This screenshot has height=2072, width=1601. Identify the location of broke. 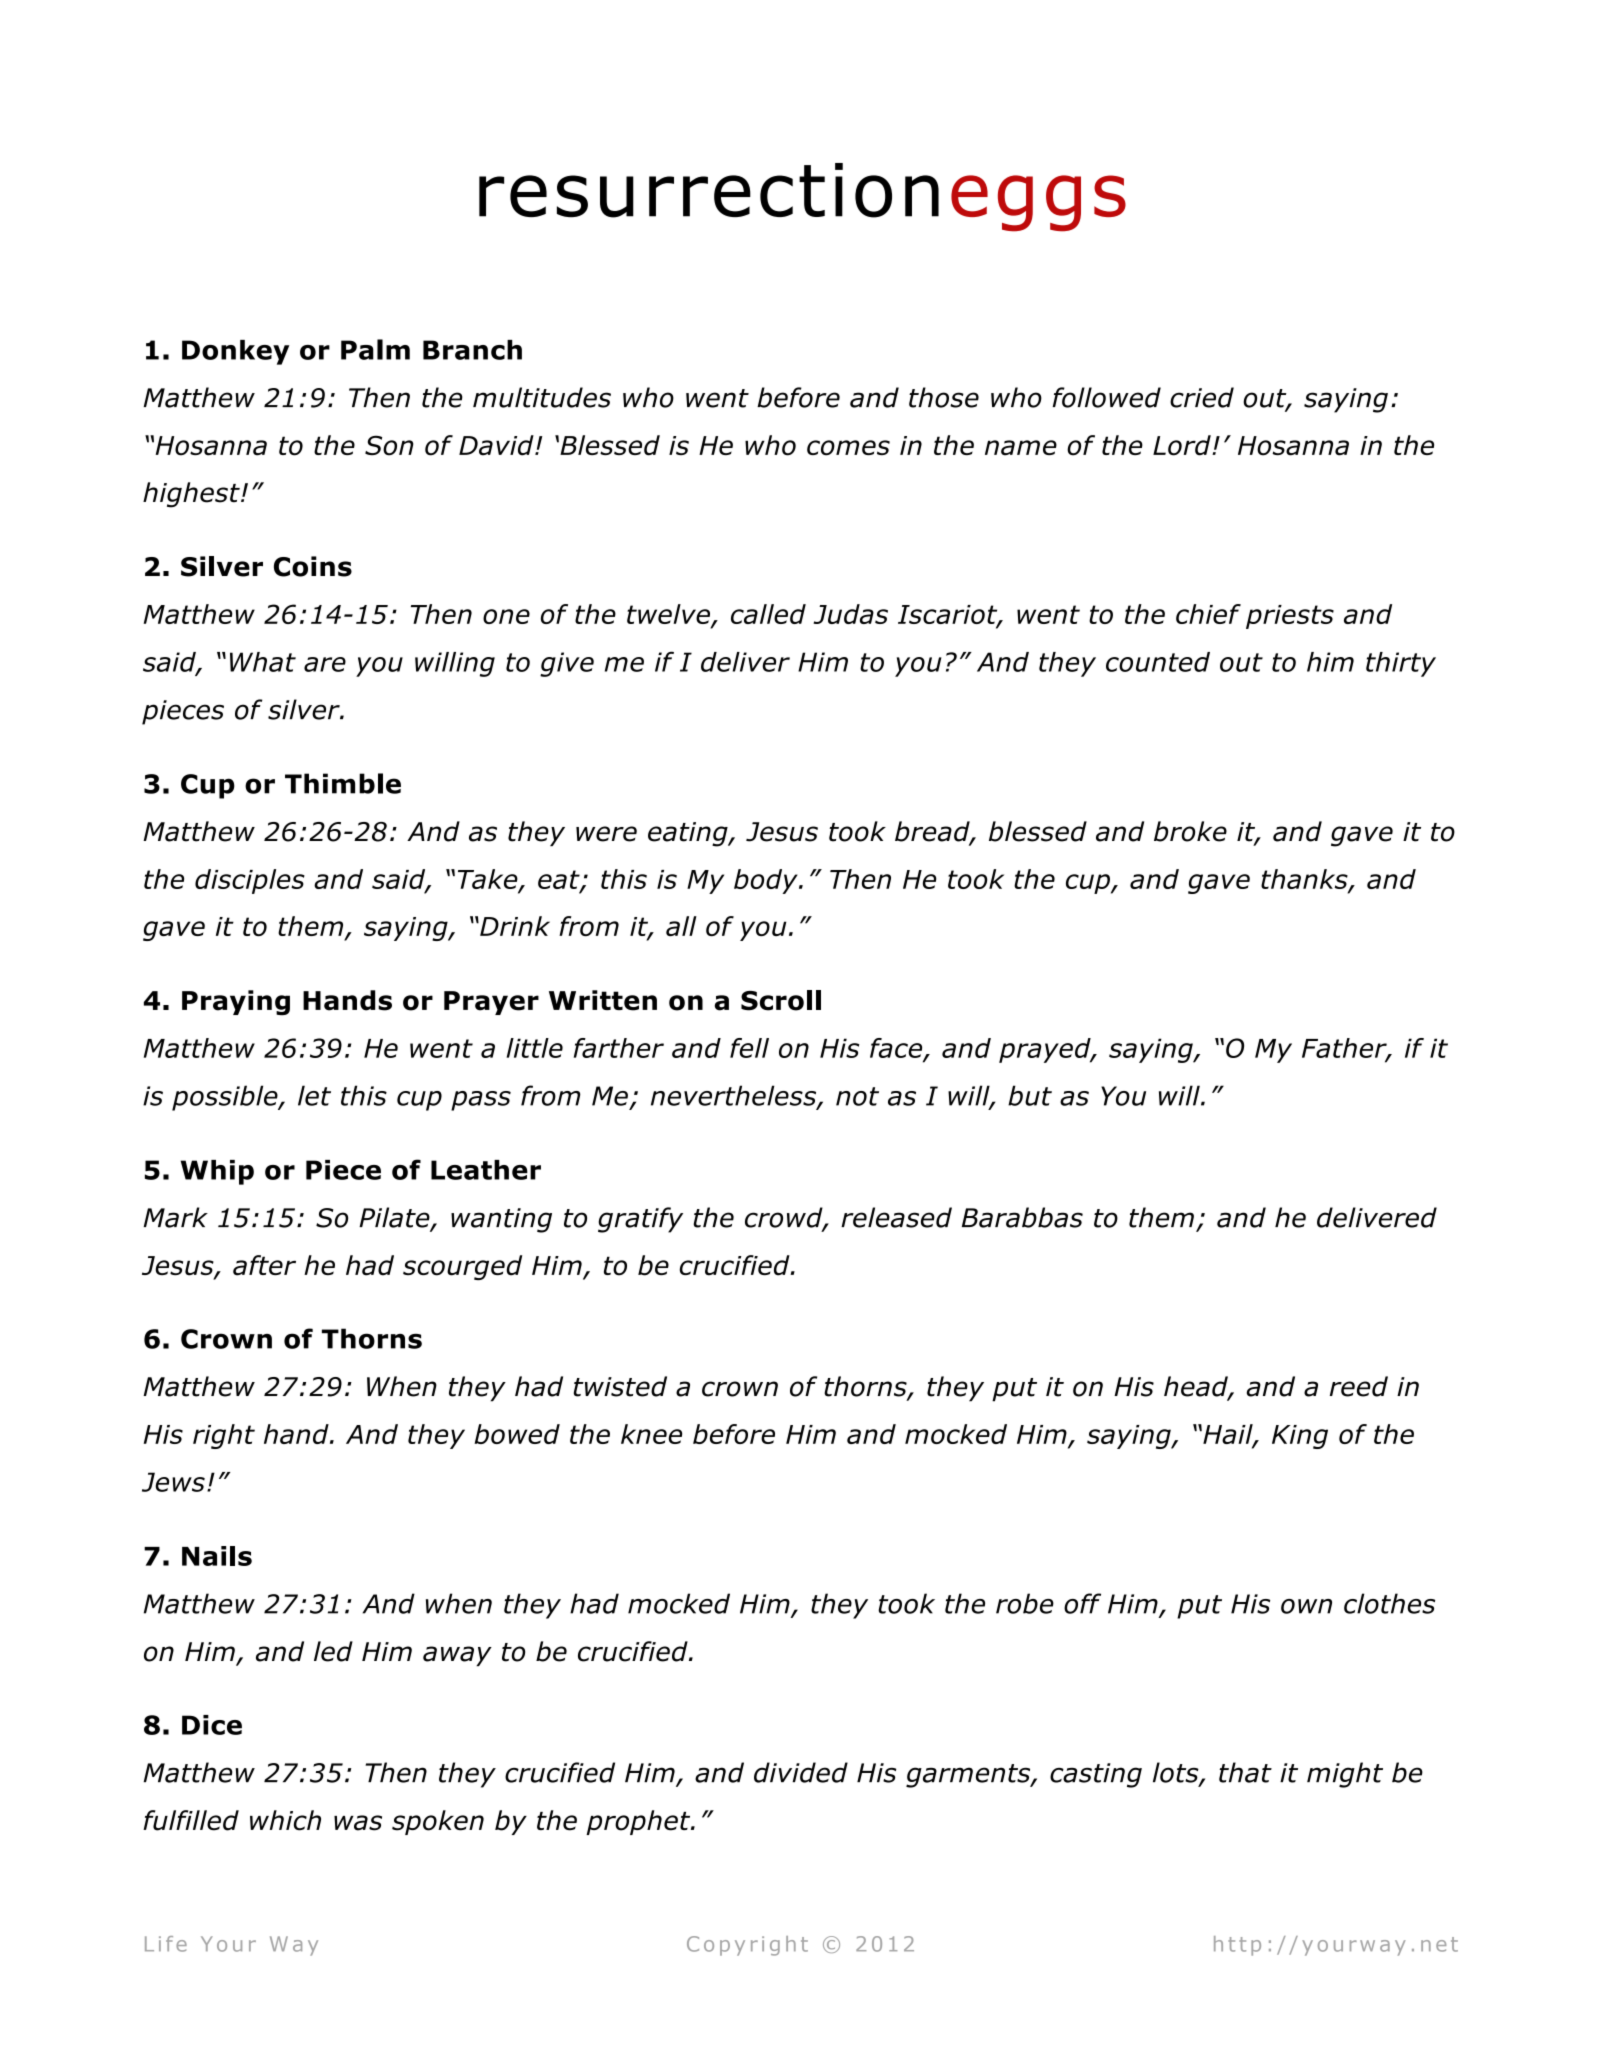
(1190, 831).
